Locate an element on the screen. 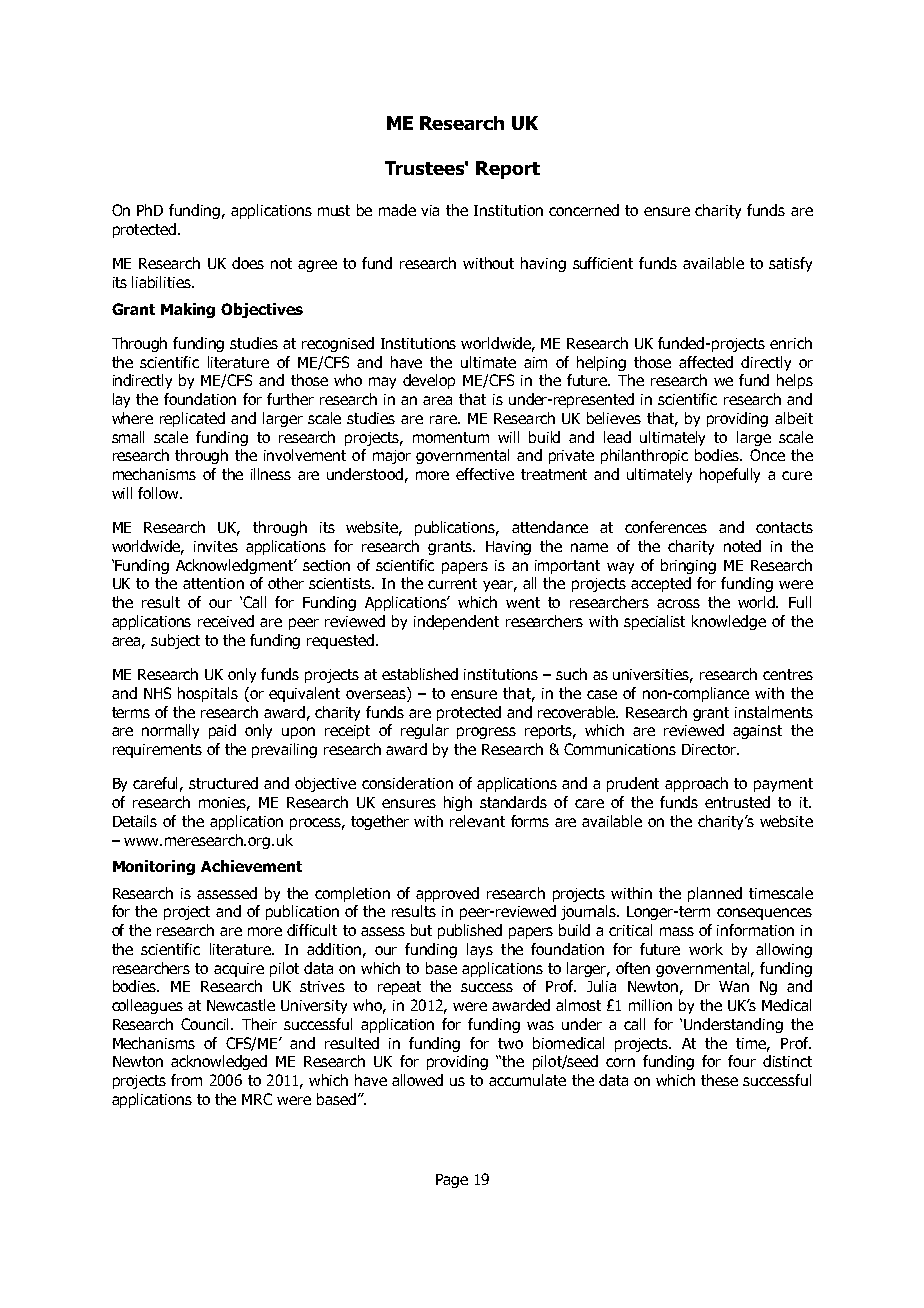  does is located at coordinates (248, 263).
